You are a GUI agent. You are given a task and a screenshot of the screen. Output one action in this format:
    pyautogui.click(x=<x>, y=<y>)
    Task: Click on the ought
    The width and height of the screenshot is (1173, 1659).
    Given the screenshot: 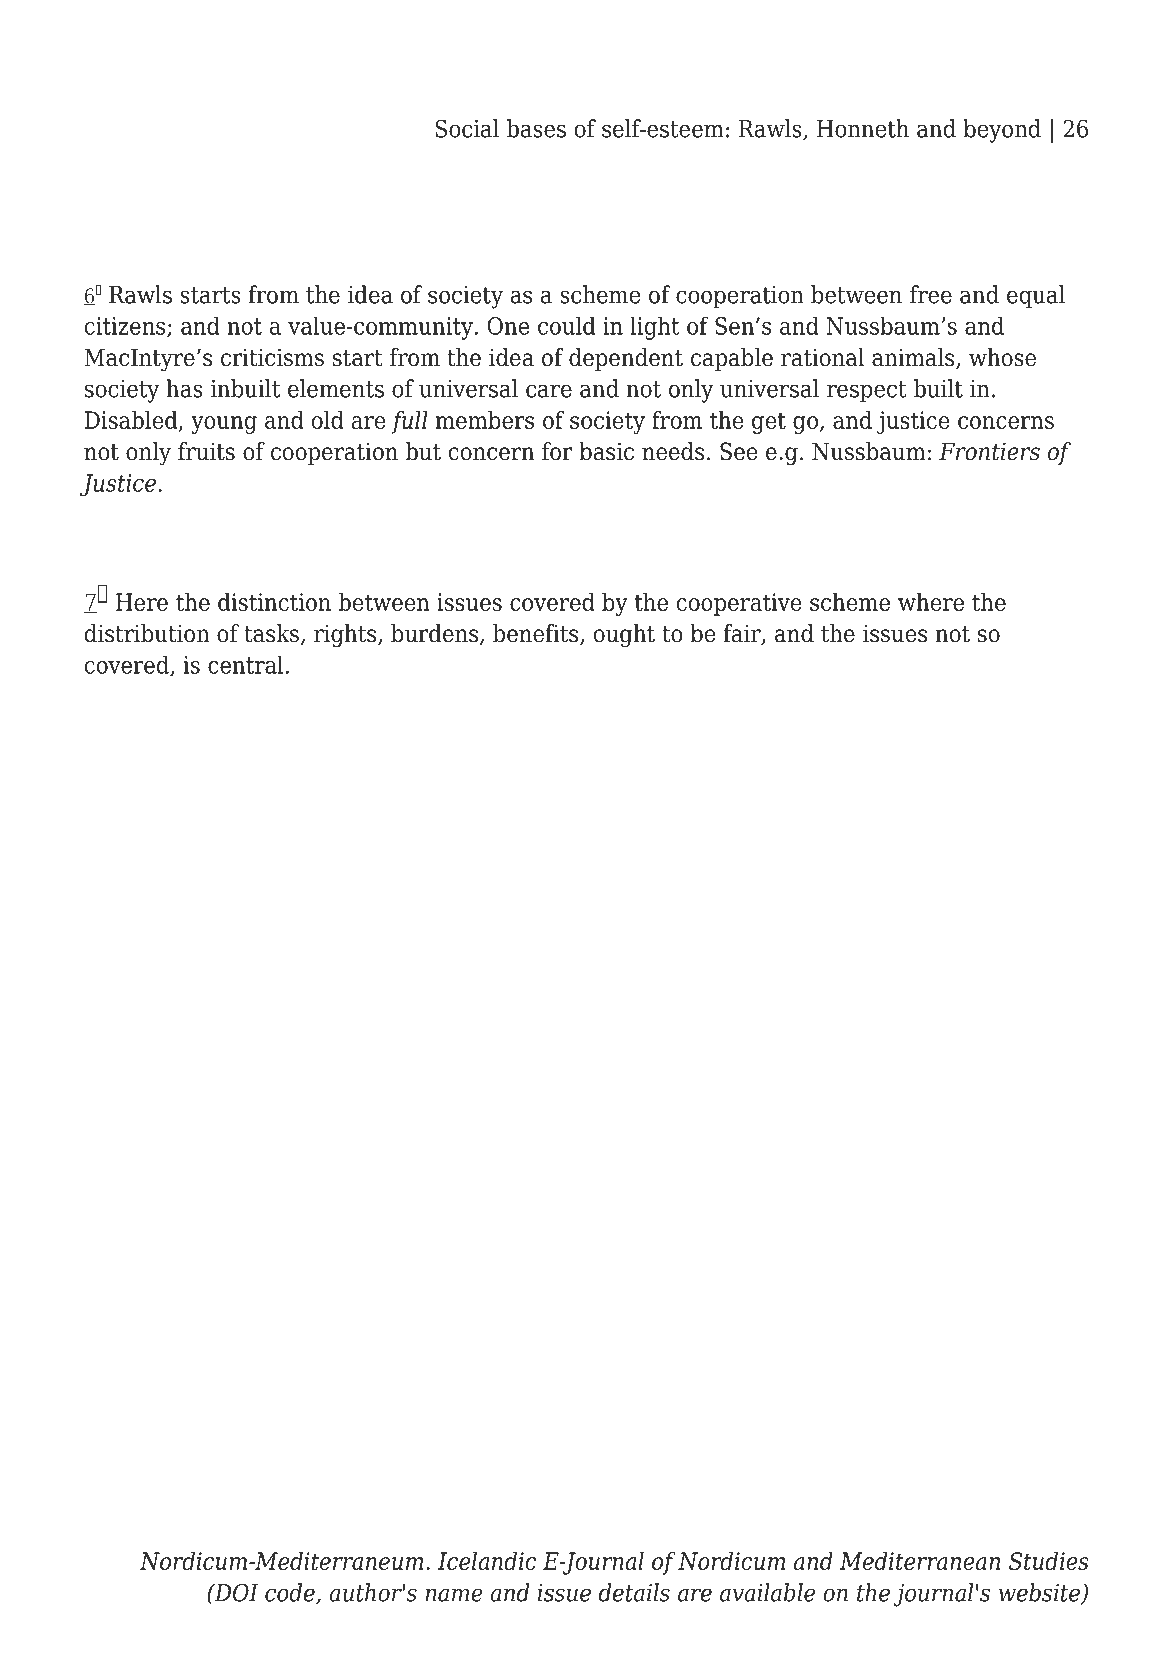 What is the action you would take?
    pyautogui.click(x=624, y=636)
